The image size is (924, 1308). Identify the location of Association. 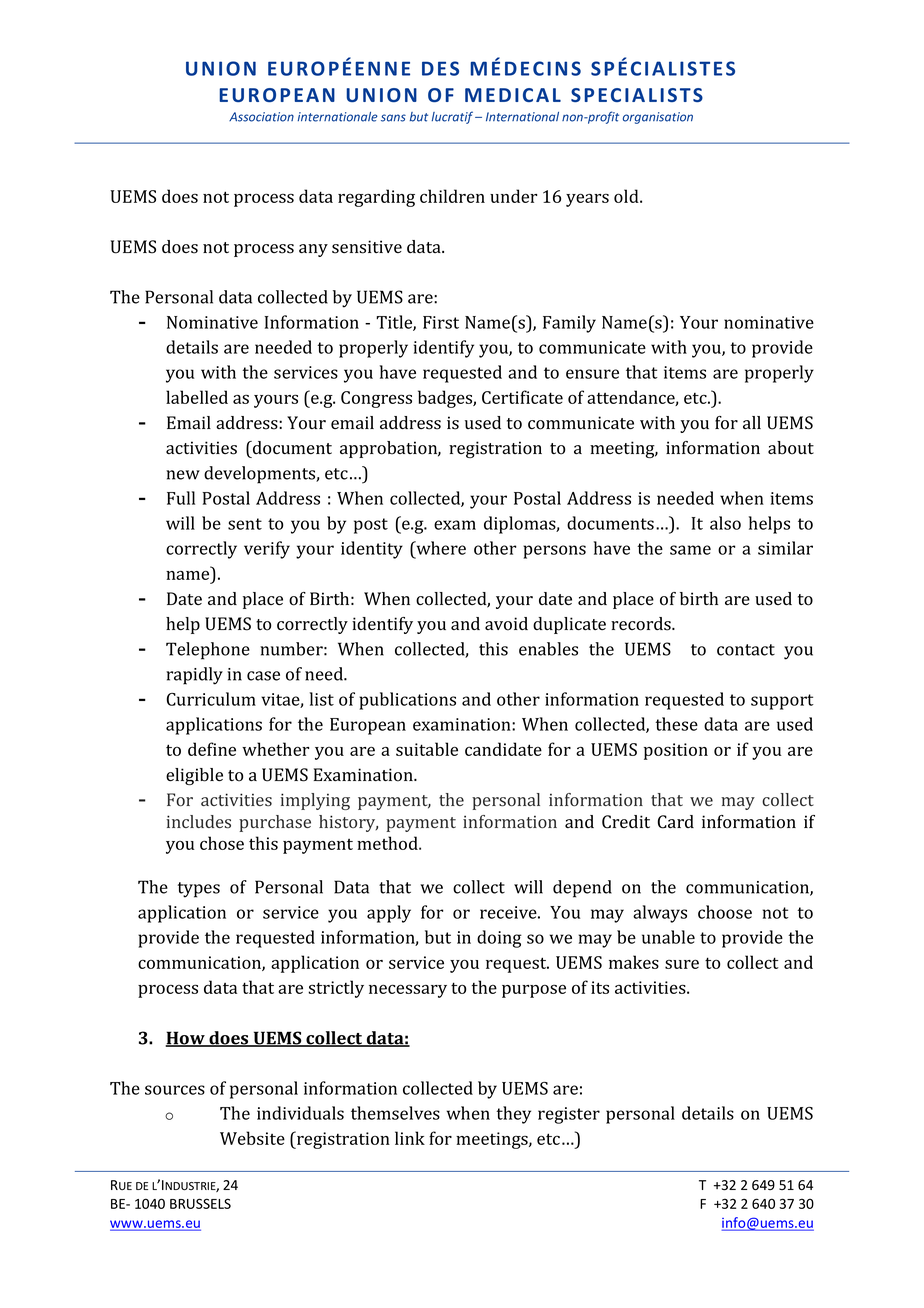
(261, 117).
